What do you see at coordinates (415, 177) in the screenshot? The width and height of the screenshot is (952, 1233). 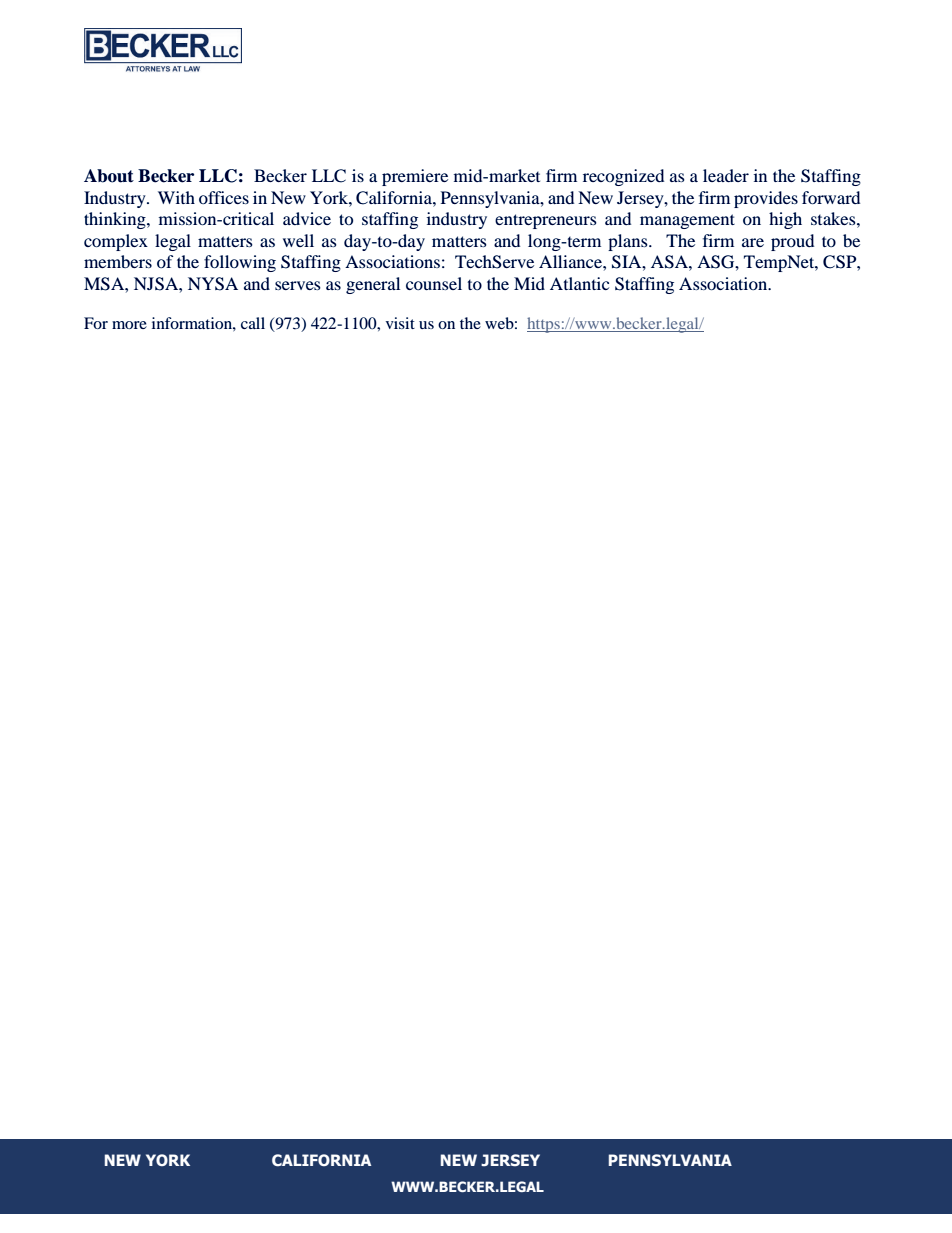 I see `premiere` at bounding box center [415, 177].
